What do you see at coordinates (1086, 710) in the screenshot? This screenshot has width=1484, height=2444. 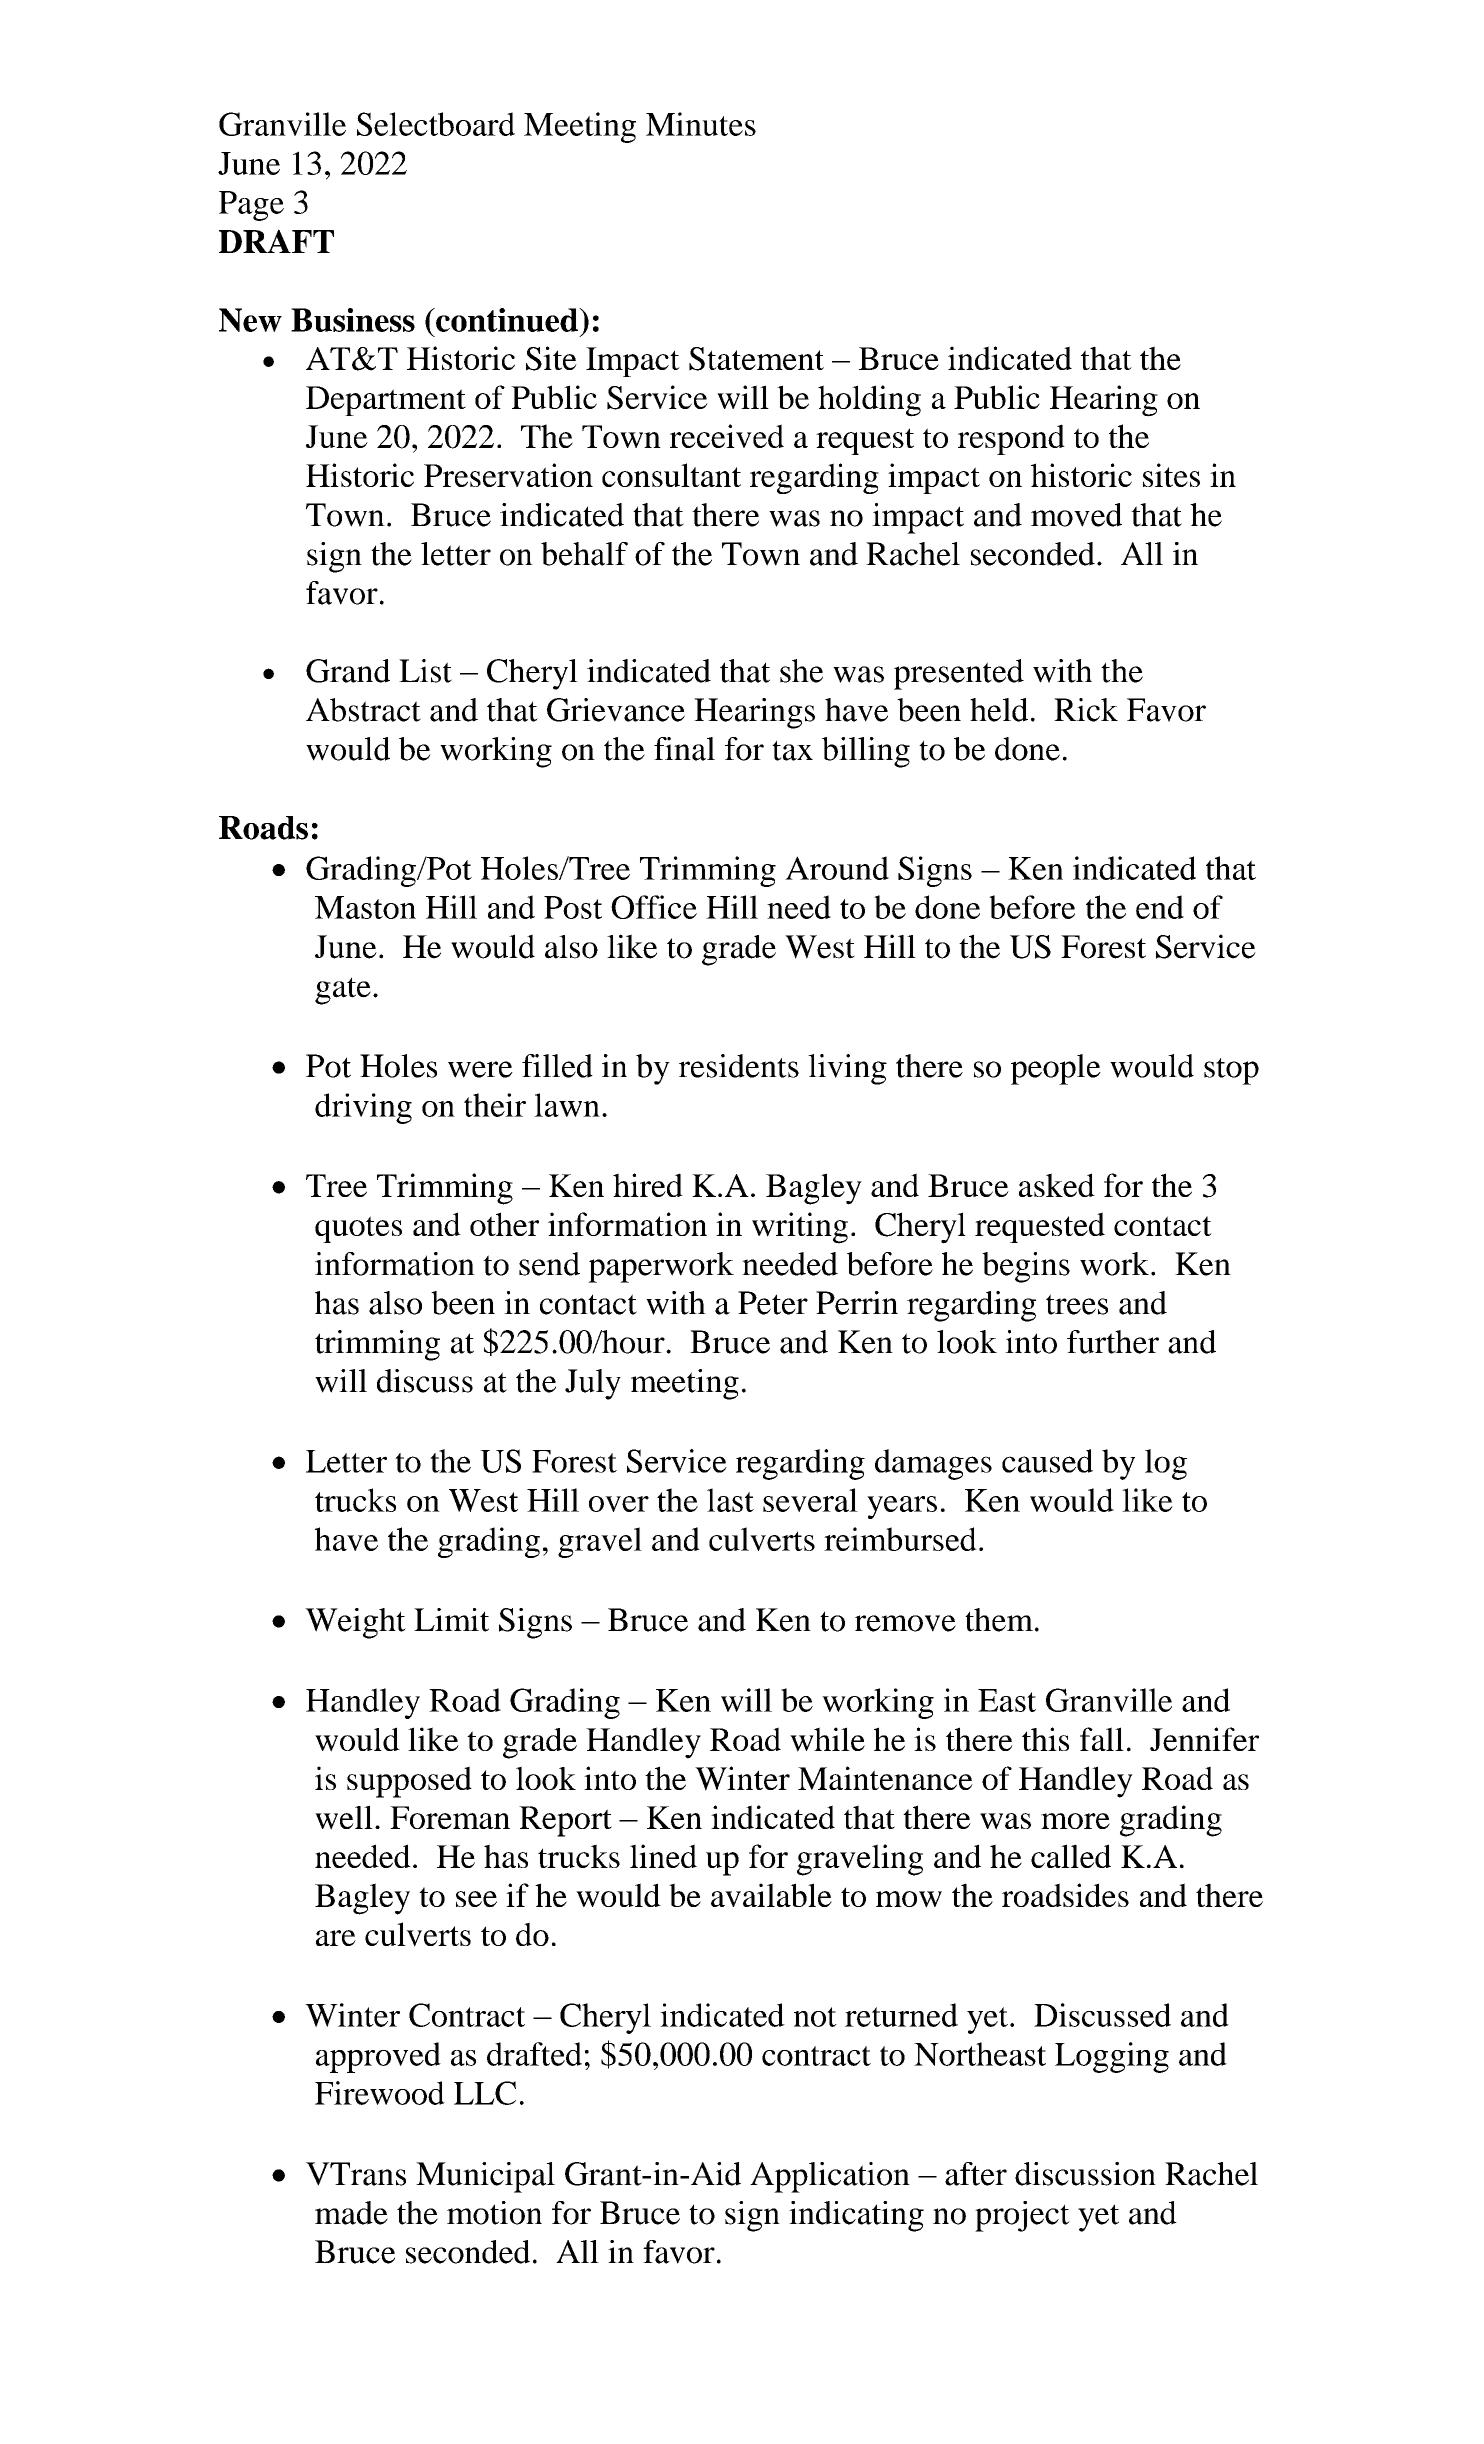 I see `Rick` at bounding box center [1086, 710].
